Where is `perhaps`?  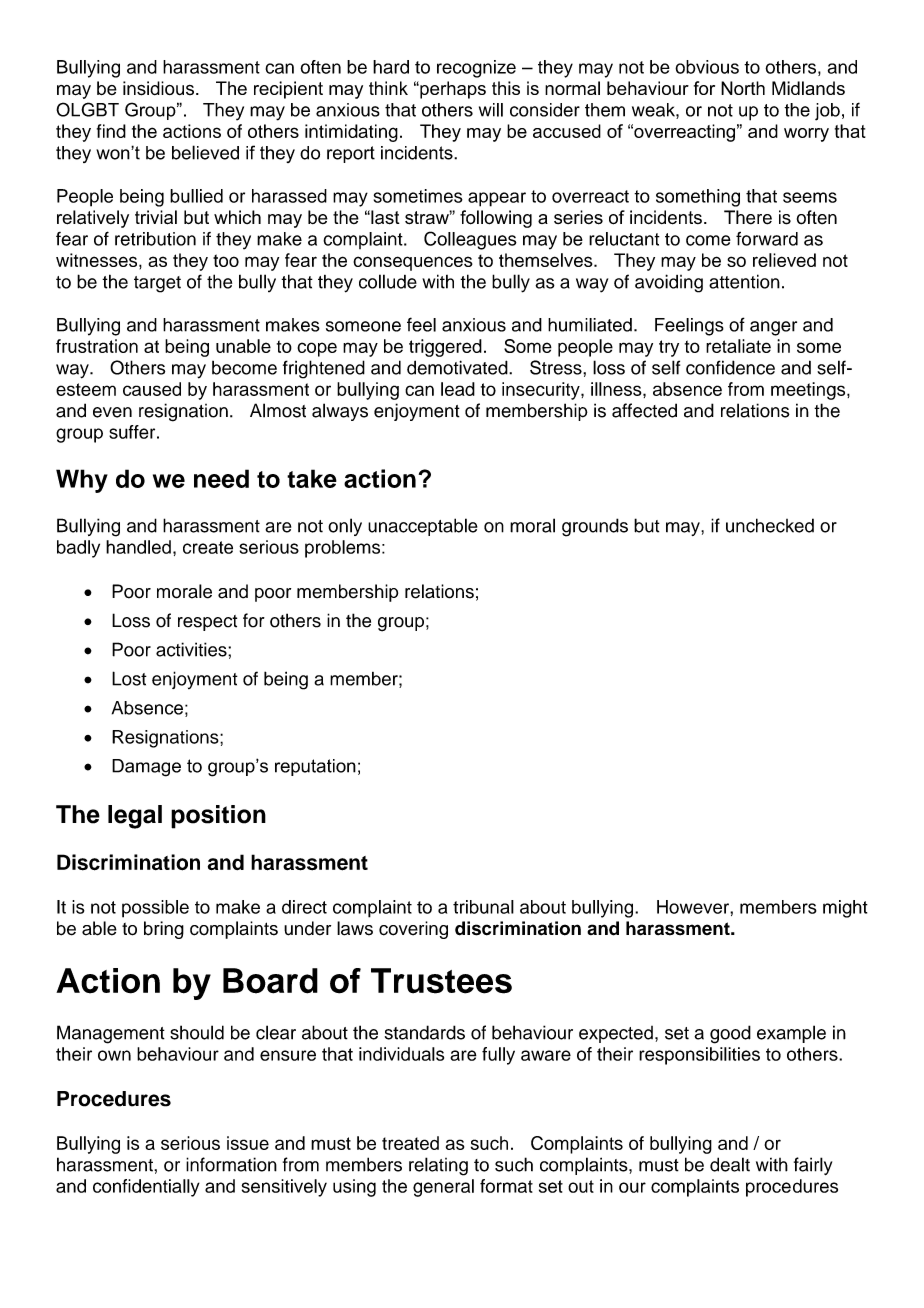 perhaps is located at coordinates (452, 90).
